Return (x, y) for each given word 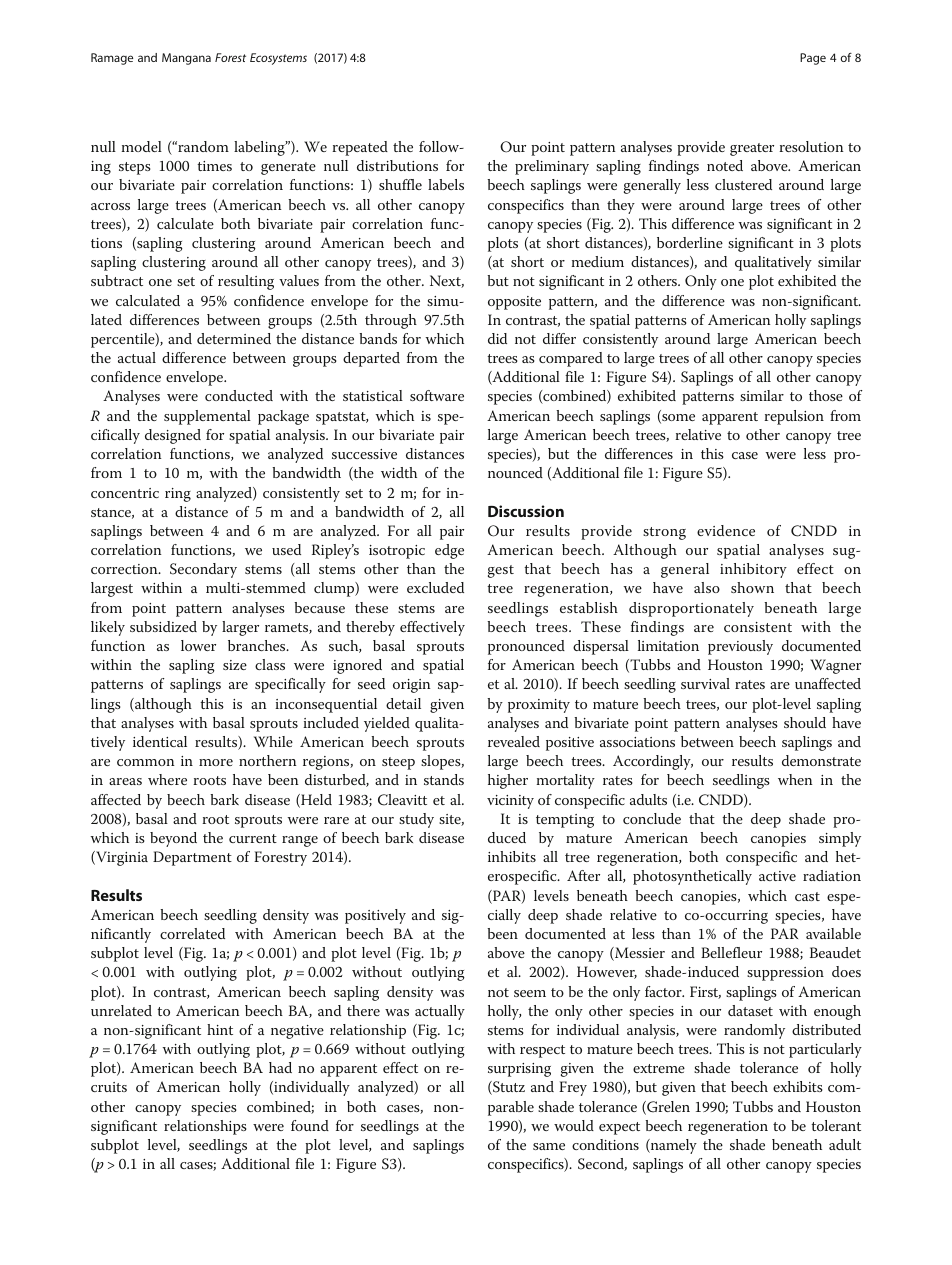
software (437, 395)
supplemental (207, 417)
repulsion (794, 417)
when (795, 779)
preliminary (552, 167)
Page (813, 59)
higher (508, 781)
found (310, 1125)
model (142, 146)
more (216, 762)
